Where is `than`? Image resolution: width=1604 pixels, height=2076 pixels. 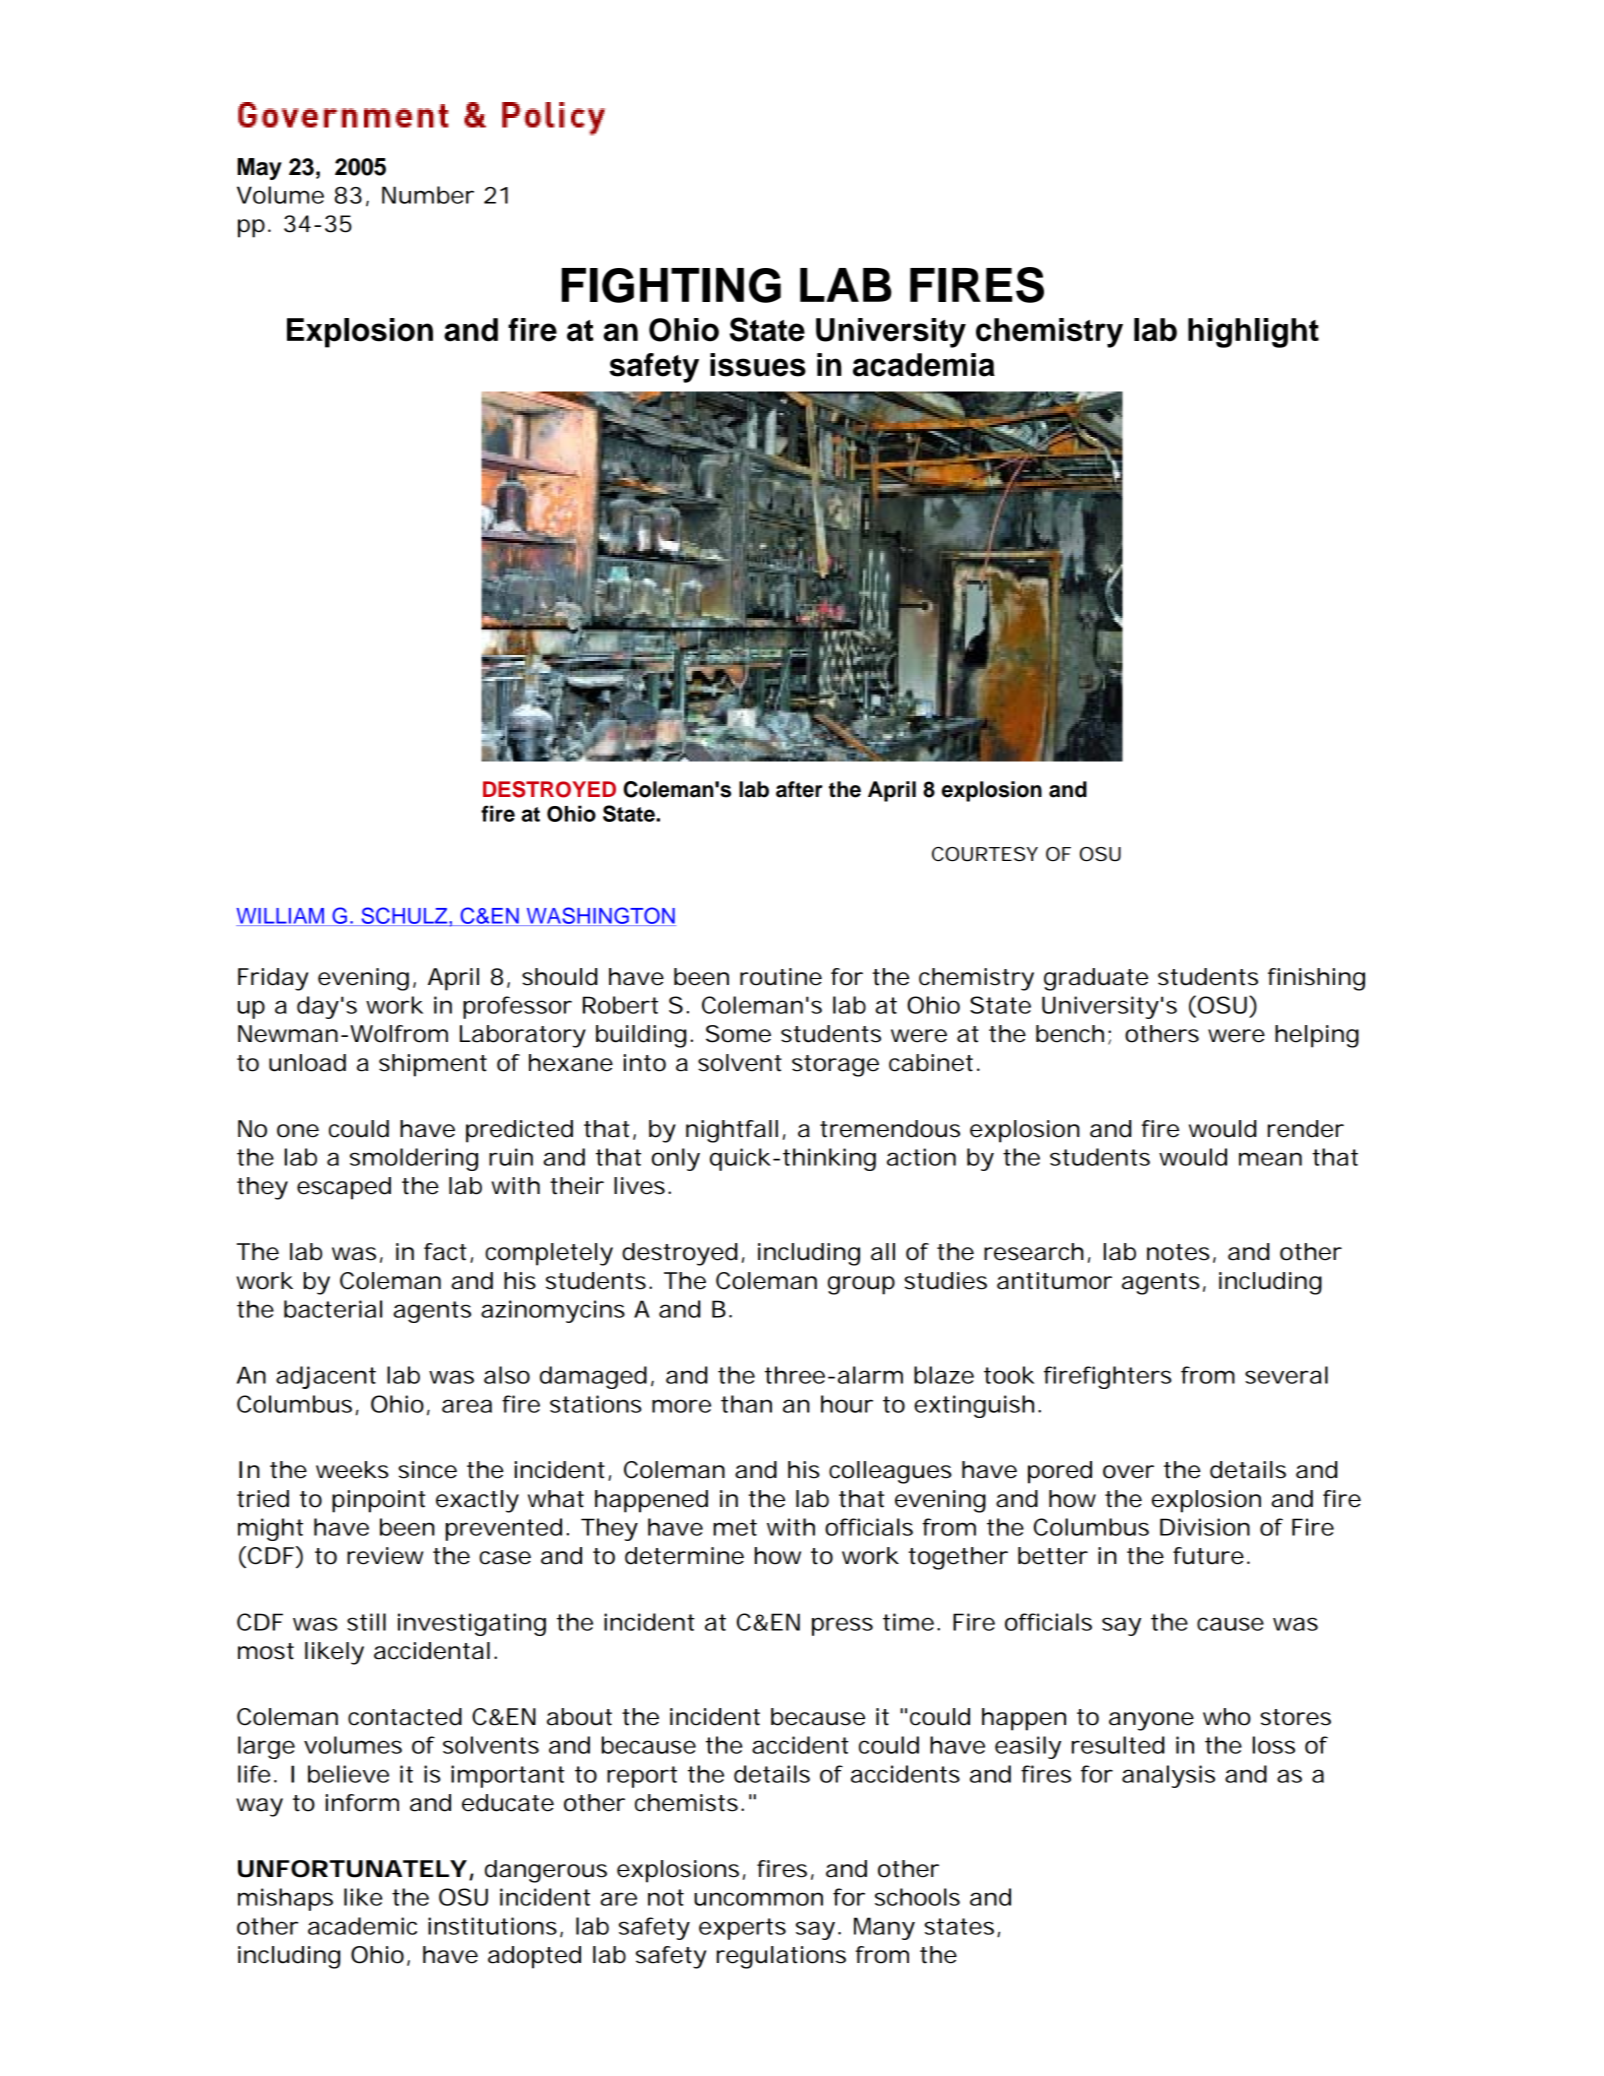 than is located at coordinates (746, 1404).
